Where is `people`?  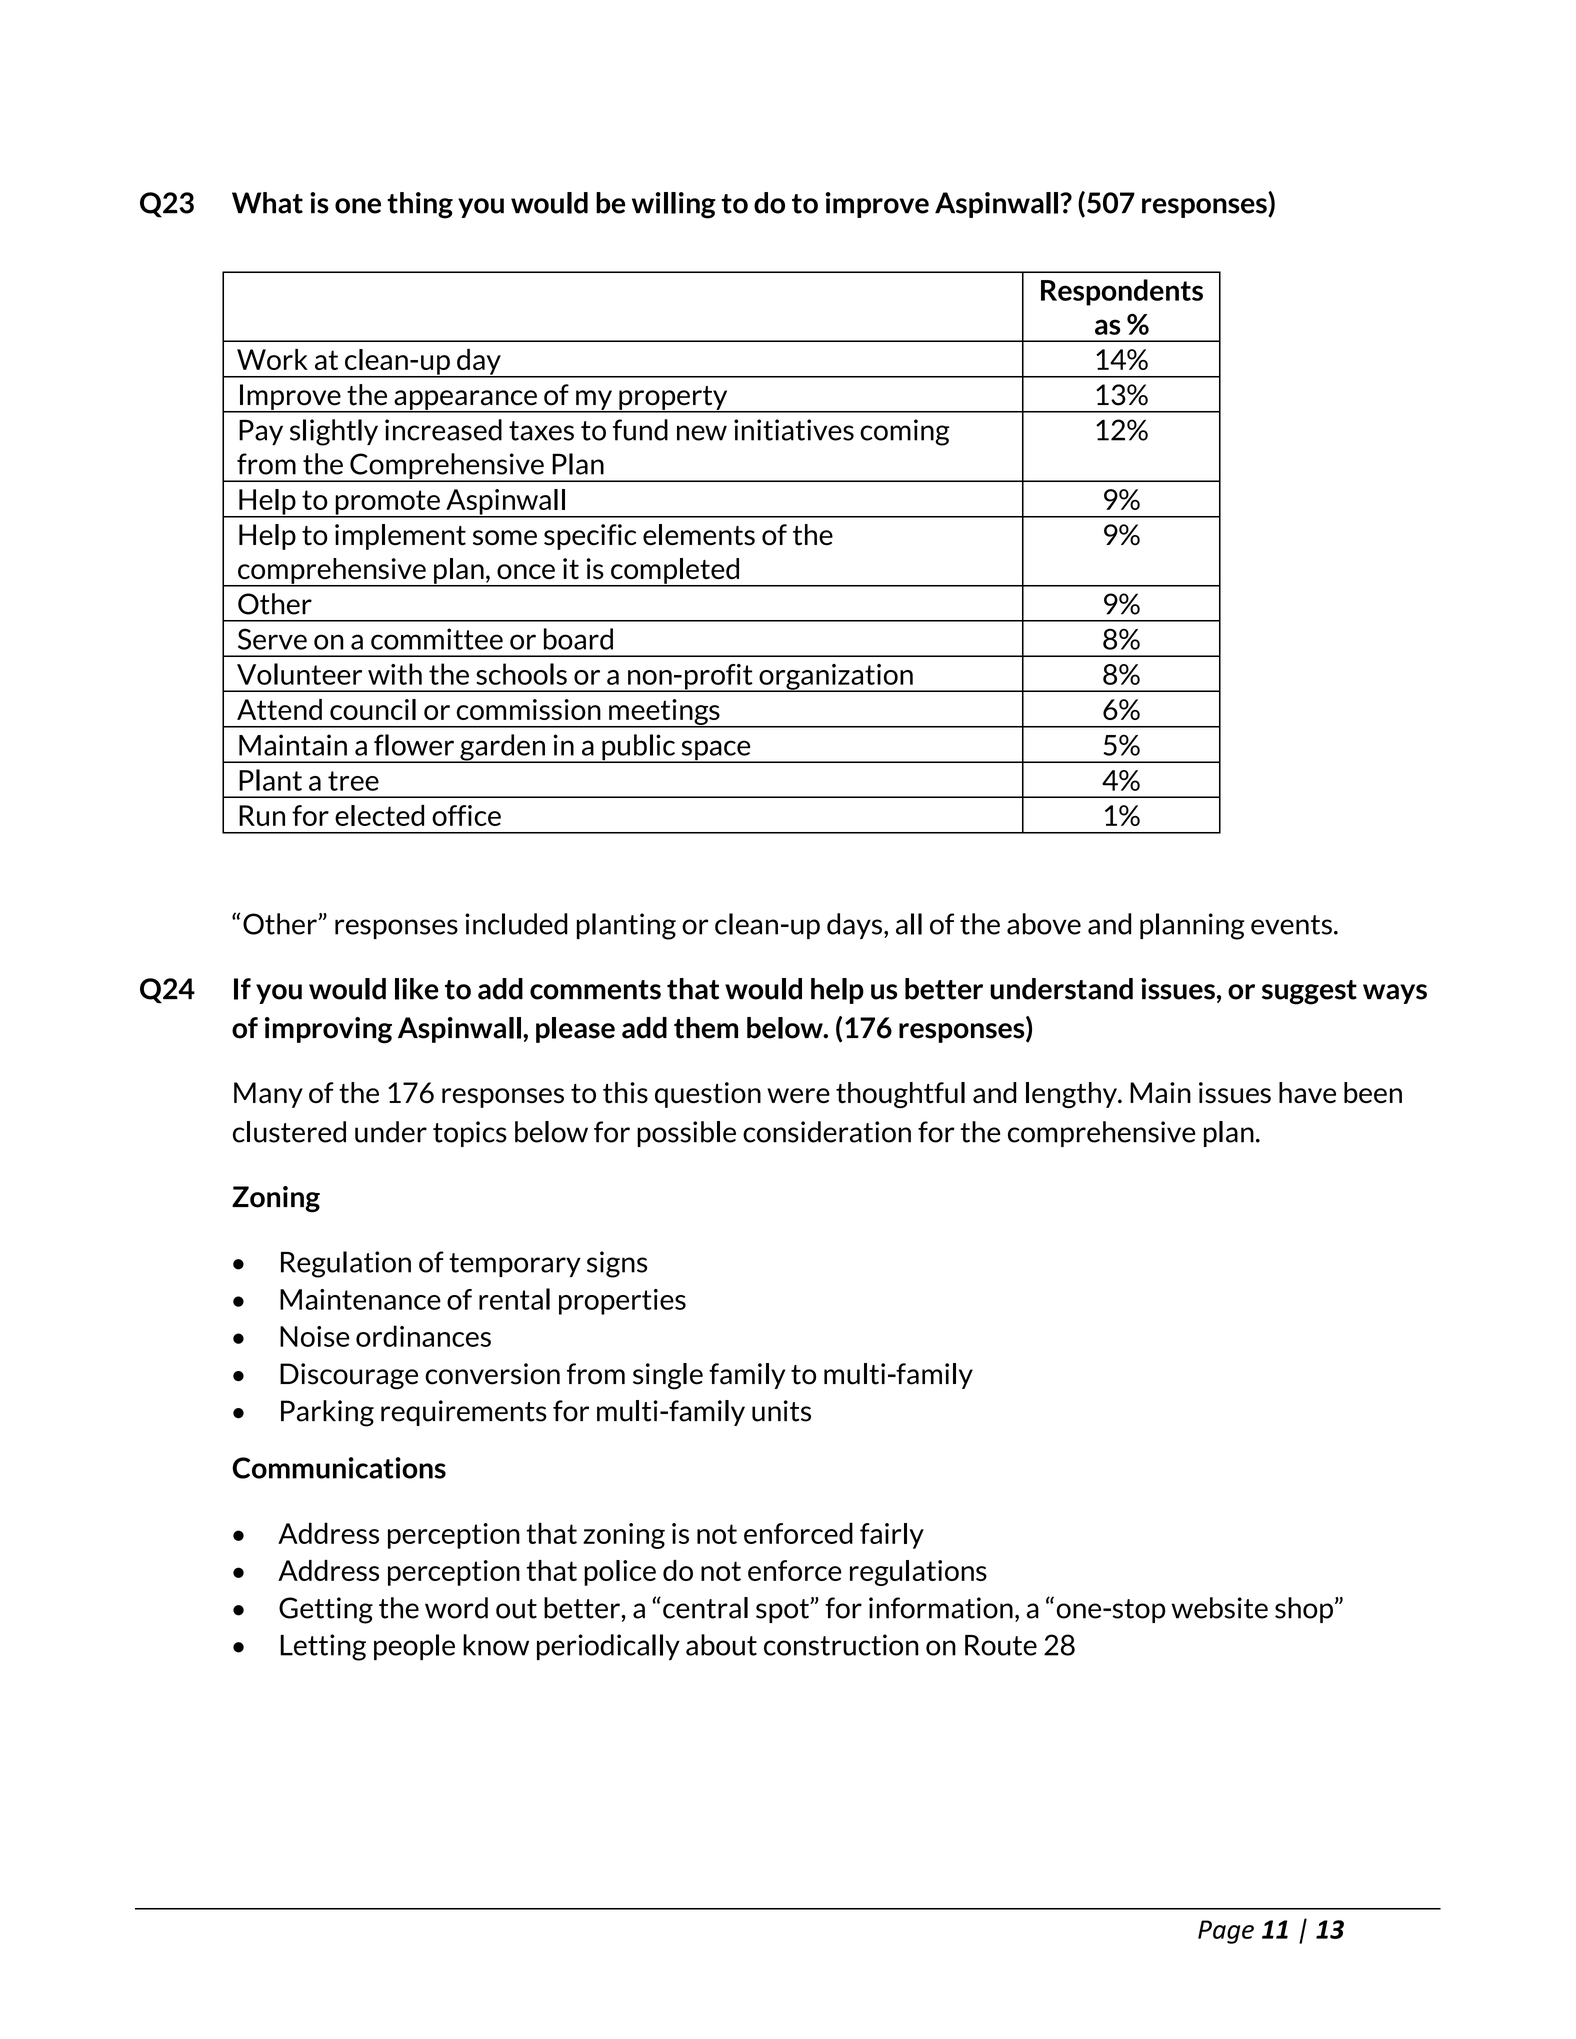 people is located at coordinates (414, 1647).
